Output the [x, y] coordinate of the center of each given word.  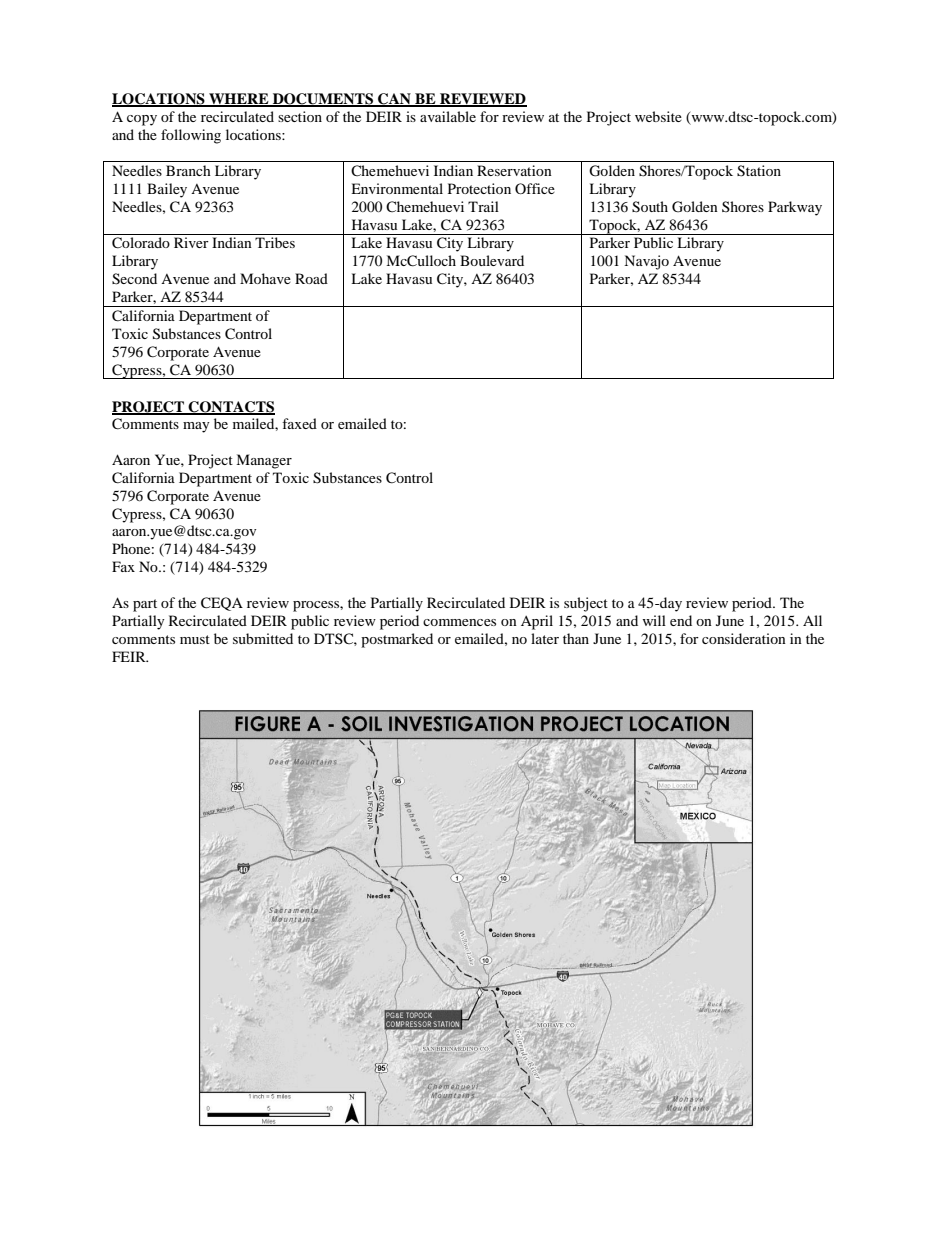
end [681, 620]
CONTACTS [231, 407]
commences [459, 622]
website [658, 116]
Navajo [646, 262]
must [195, 639]
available [448, 116]
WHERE [239, 100]
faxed [299, 423]
